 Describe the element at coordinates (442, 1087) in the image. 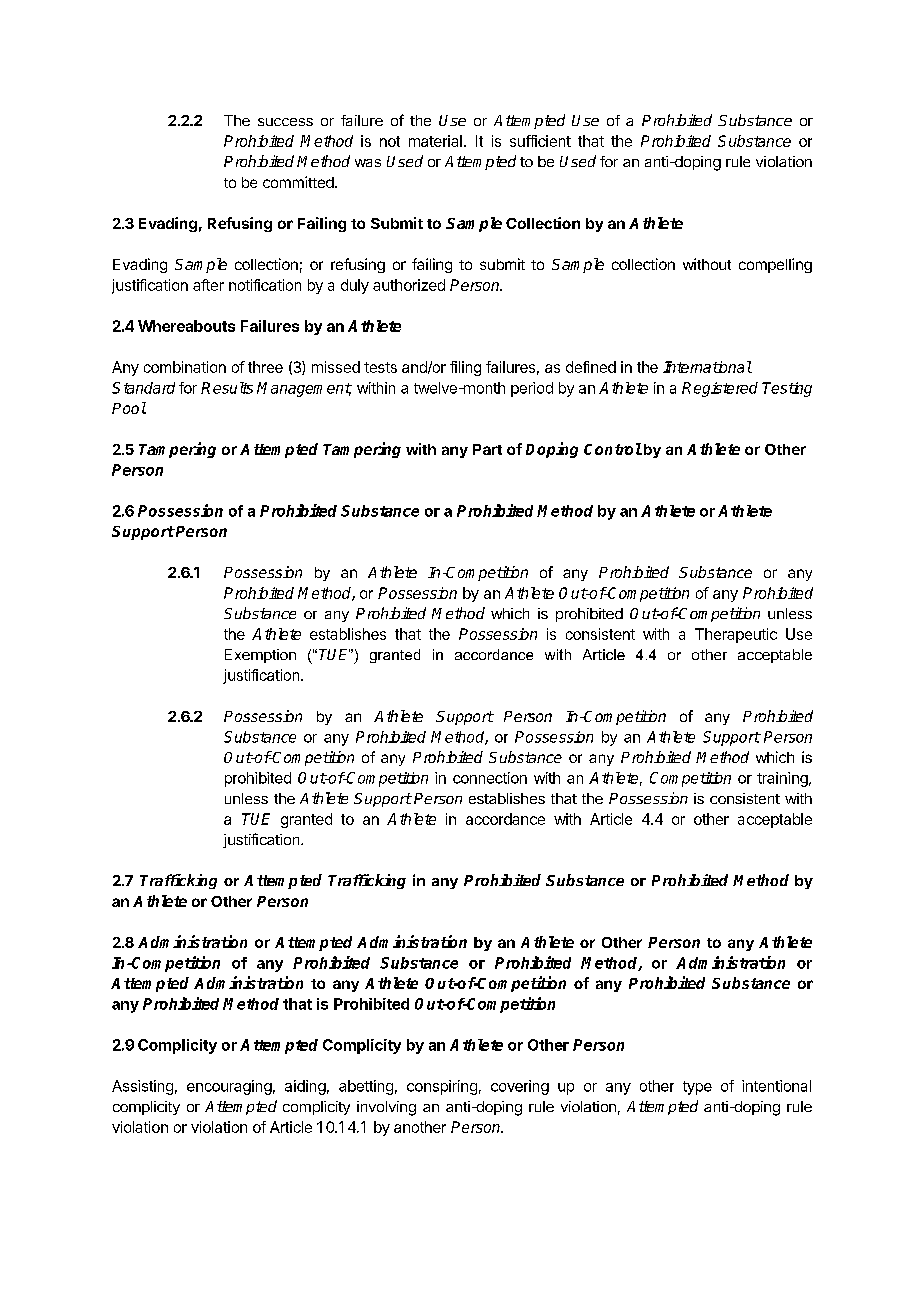

I see `conspiring` at that location.
